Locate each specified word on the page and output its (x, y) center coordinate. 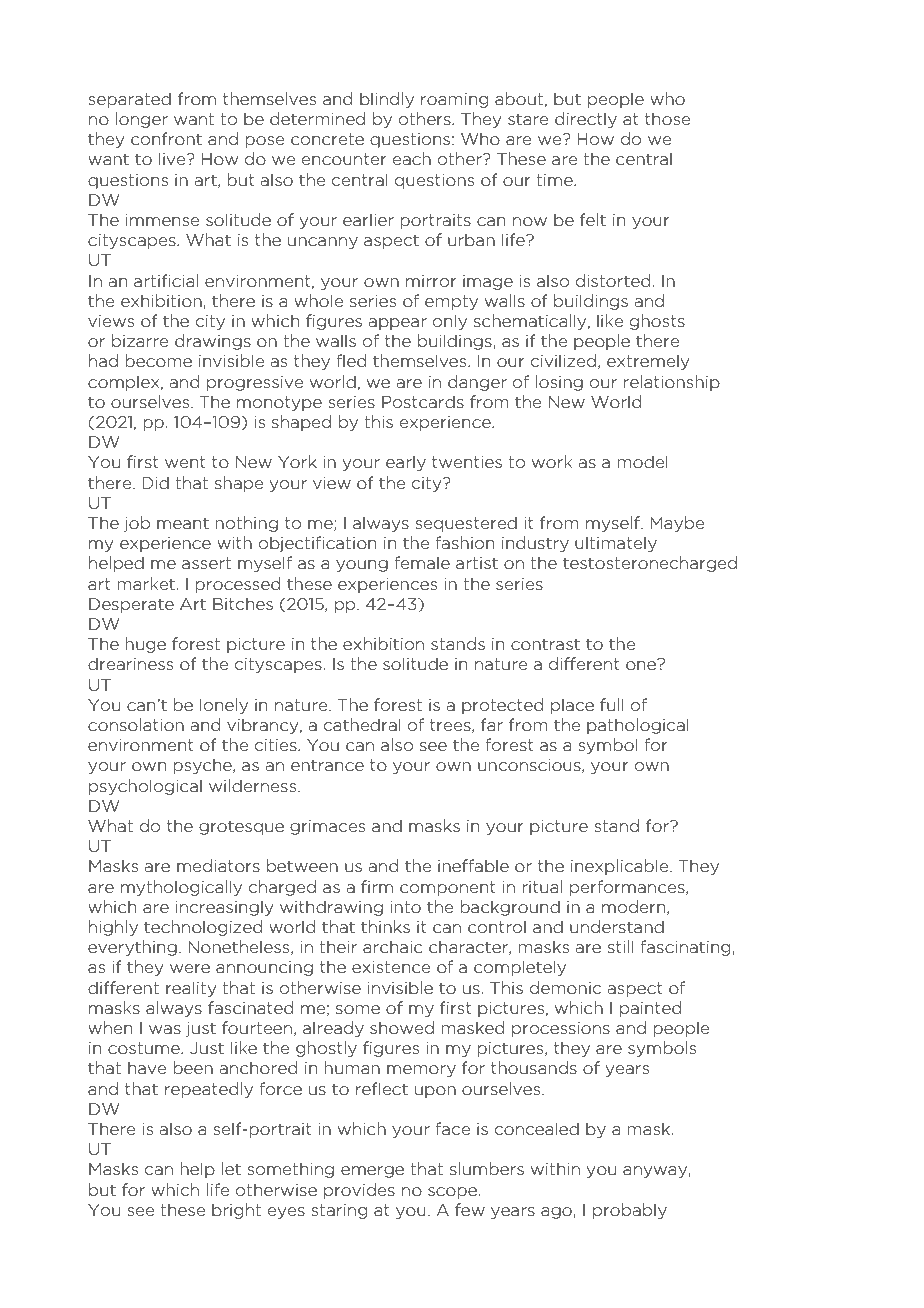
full (612, 704)
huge (145, 645)
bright (236, 1211)
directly (586, 120)
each (412, 158)
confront (166, 138)
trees (451, 726)
